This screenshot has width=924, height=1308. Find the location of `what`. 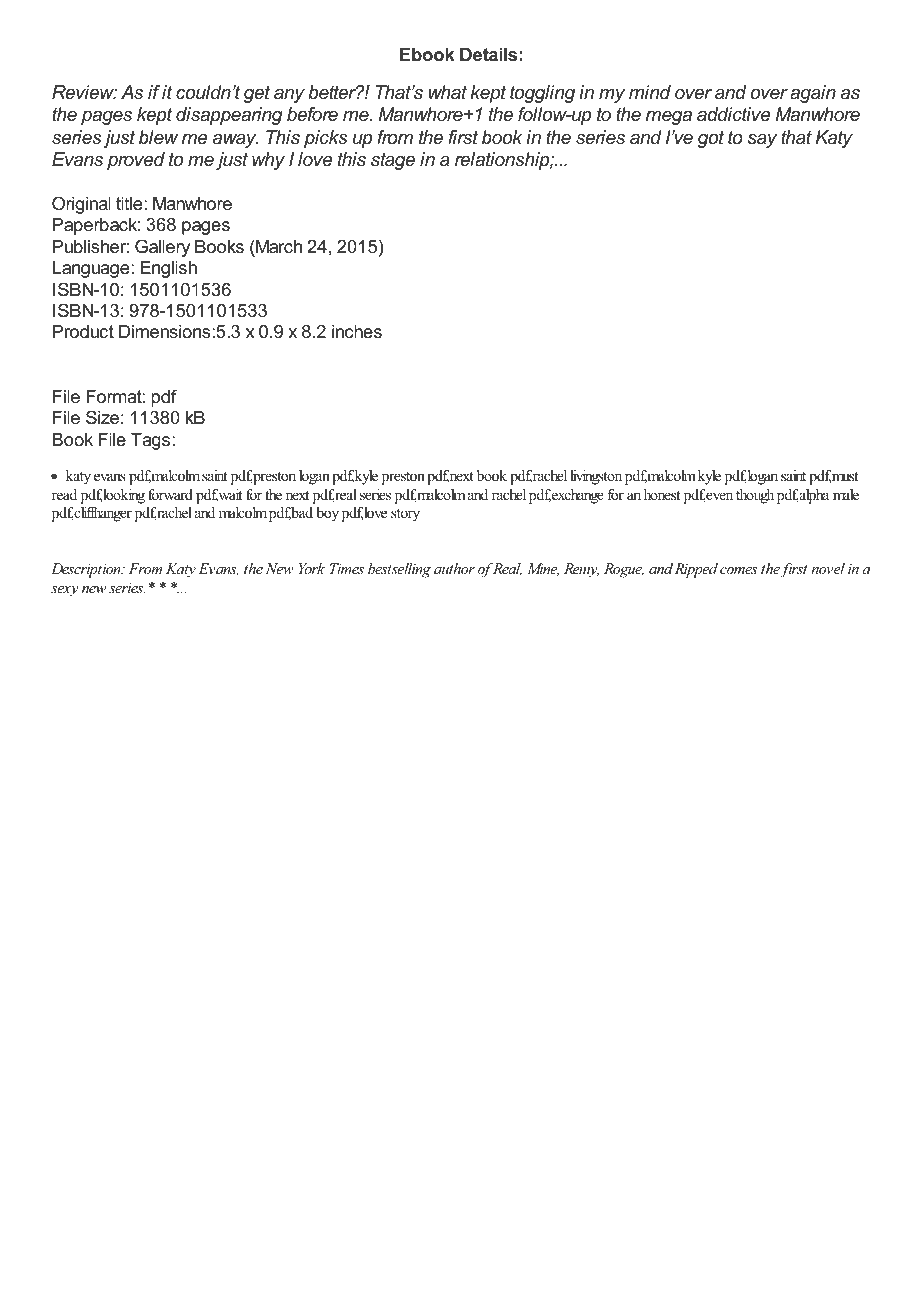

what is located at coordinates (447, 92).
